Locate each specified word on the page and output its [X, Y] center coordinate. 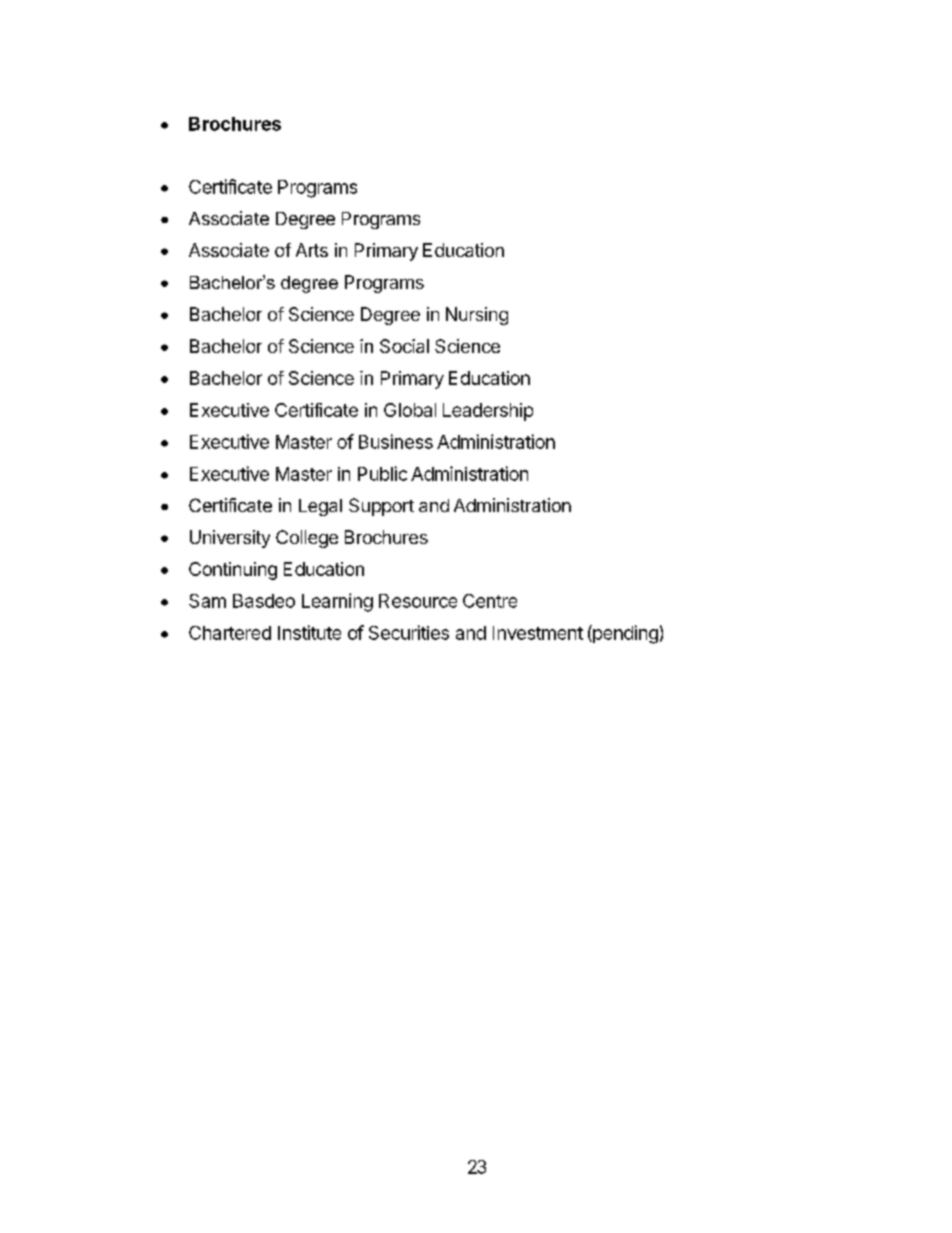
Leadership [488, 412]
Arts [312, 250]
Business [396, 441]
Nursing [477, 316]
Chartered [230, 633]
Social [404, 346]
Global [410, 410]
